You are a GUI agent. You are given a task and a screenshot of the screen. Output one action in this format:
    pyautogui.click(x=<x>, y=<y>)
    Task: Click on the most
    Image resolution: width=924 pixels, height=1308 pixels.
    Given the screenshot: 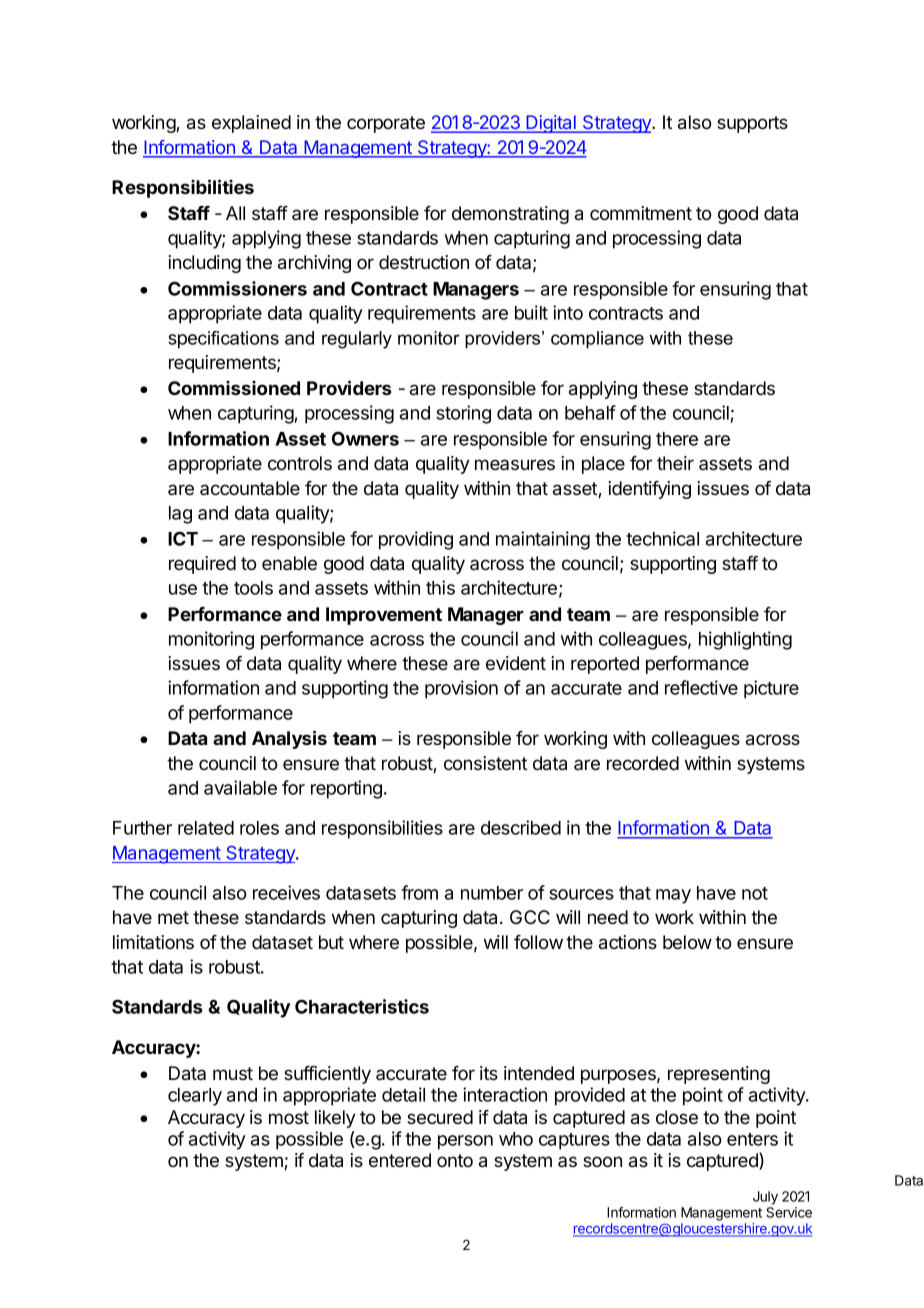 What is the action you would take?
    pyautogui.click(x=289, y=1117)
